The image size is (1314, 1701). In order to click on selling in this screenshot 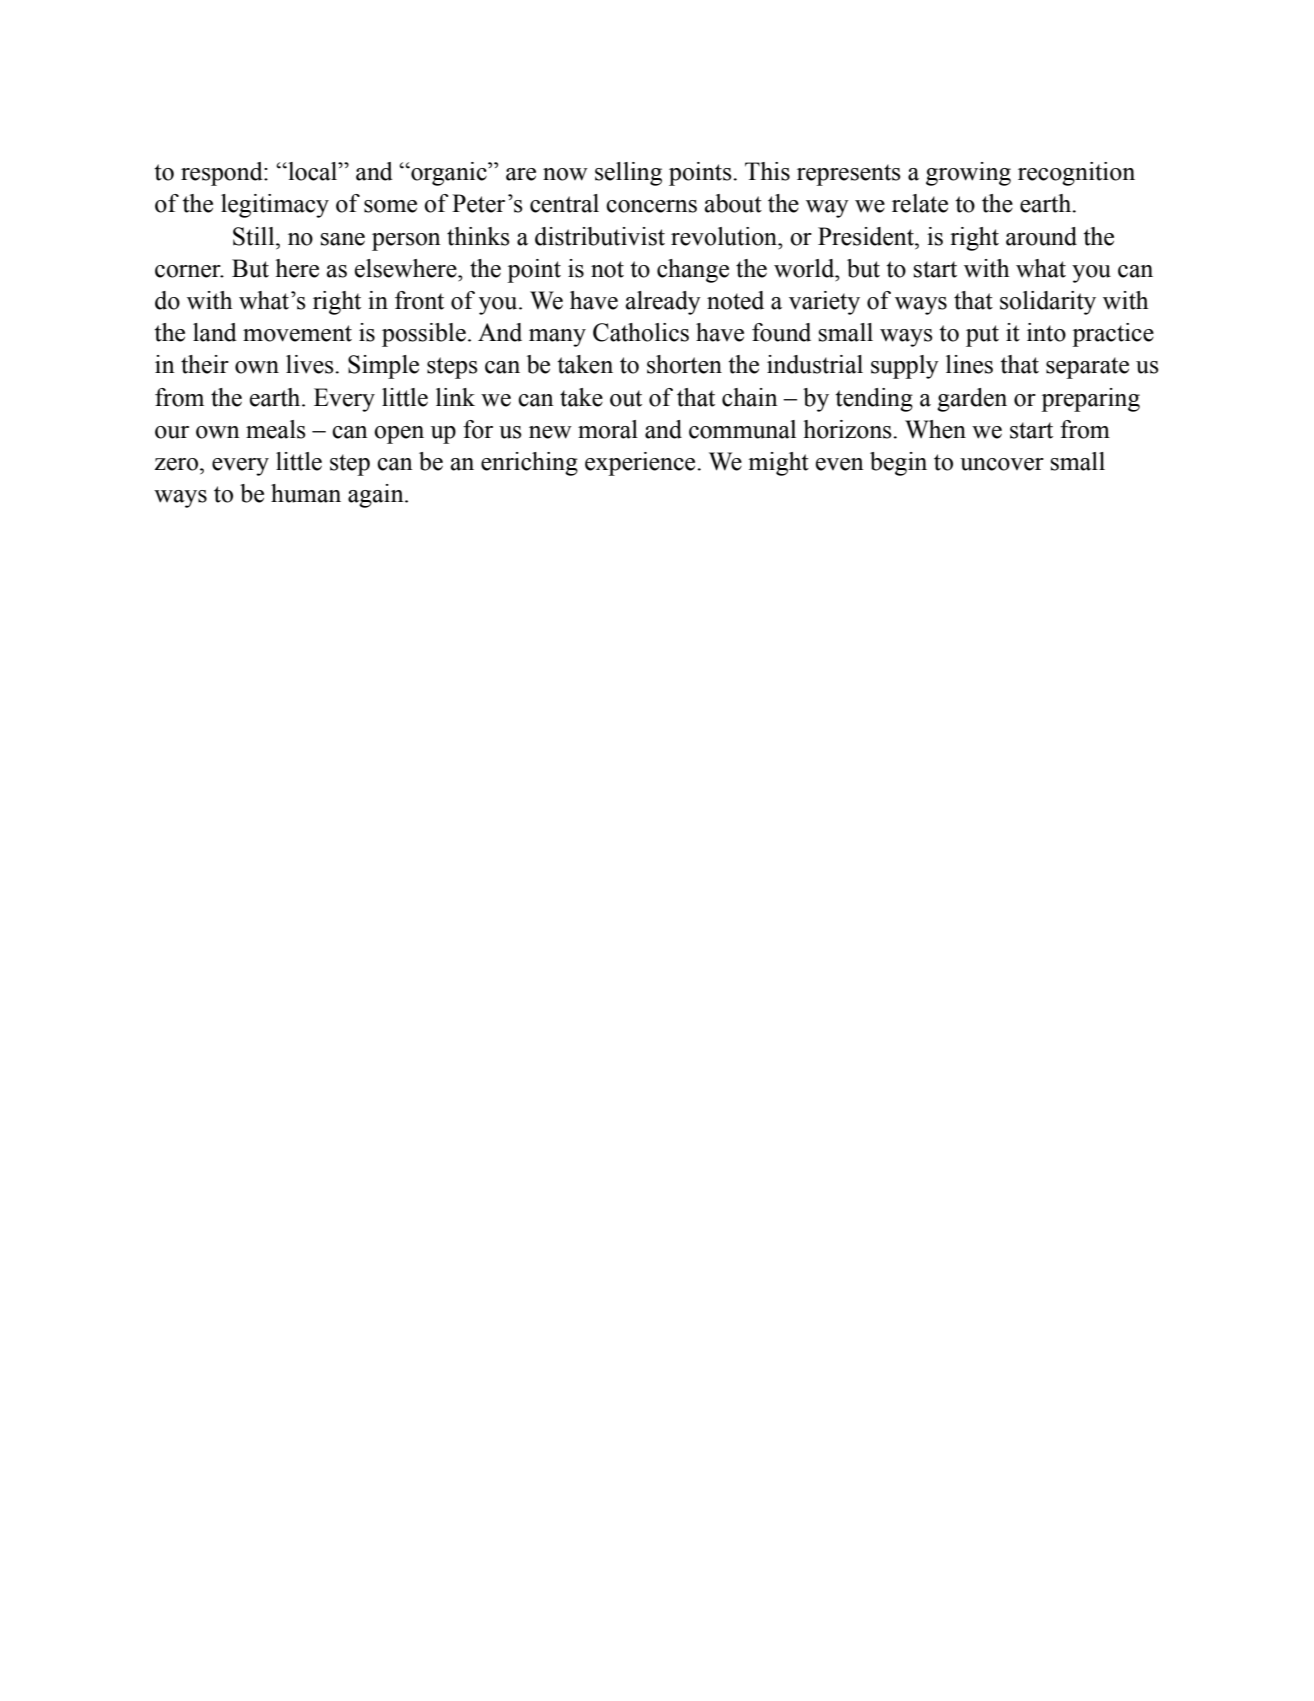, I will do `click(628, 174)`.
